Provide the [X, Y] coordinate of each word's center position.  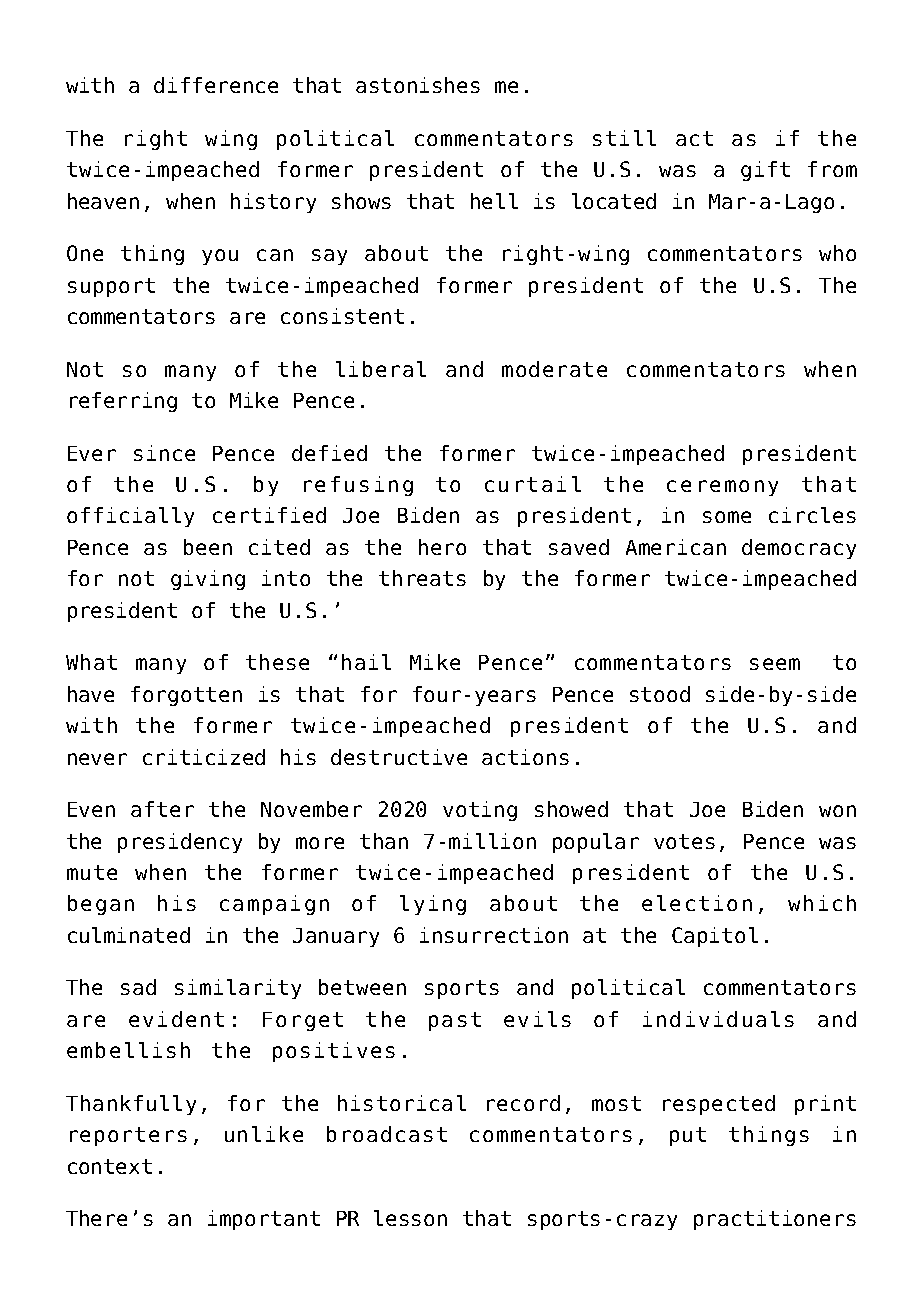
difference [216, 85]
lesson [410, 1218]
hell [494, 201]
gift [765, 171]
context [110, 1166]
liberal [381, 369]
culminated [129, 935]
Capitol [715, 937]
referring [123, 402]
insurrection [494, 935]
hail [366, 662]
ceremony [722, 488]
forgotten [186, 696]
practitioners [775, 1220]
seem [775, 664]
